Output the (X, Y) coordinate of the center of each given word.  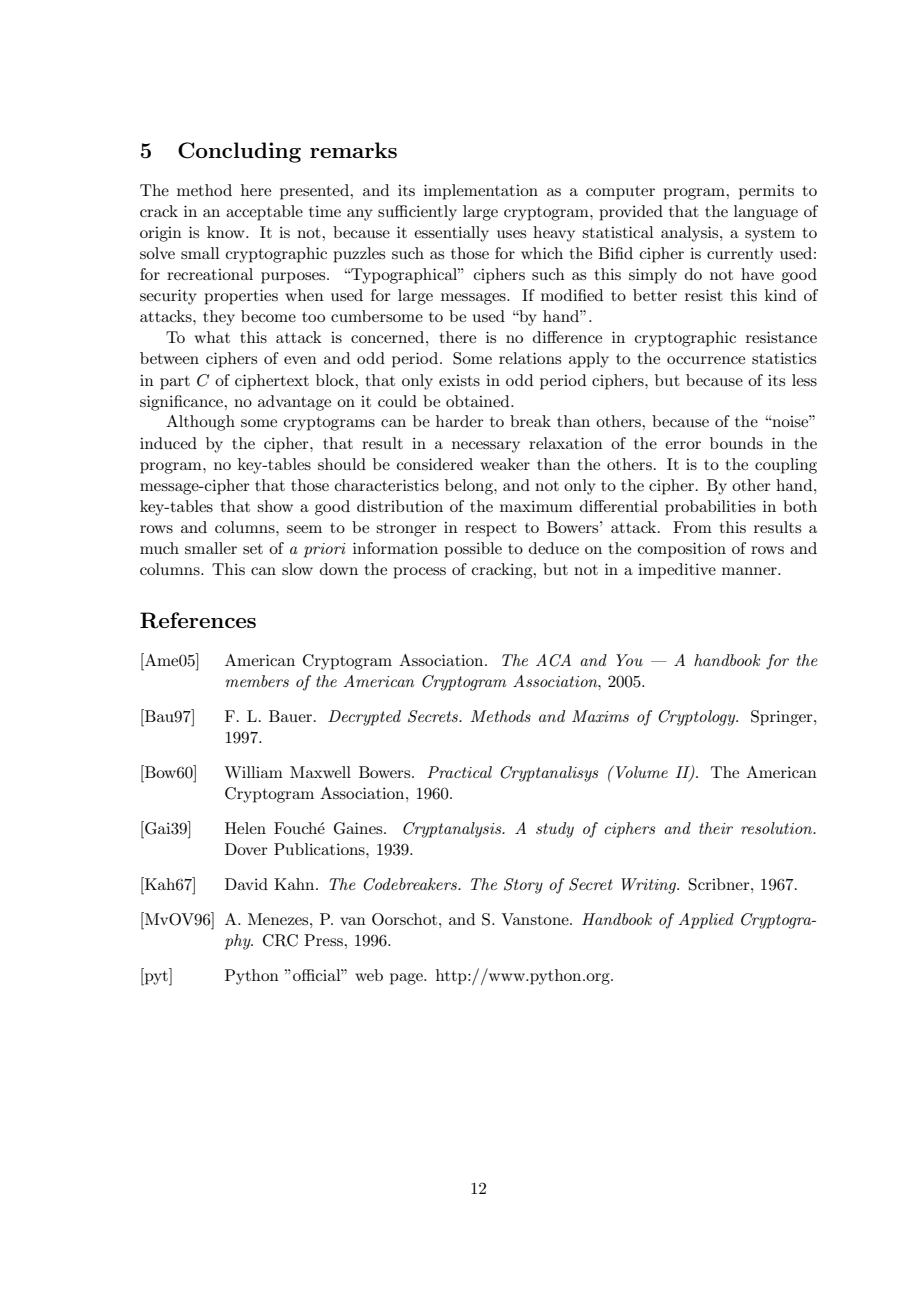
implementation (481, 192)
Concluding (239, 152)
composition (682, 550)
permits (766, 192)
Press (324, 940)
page (407, 979)
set (253, 549)
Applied (706, 921)
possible (473, 550)
